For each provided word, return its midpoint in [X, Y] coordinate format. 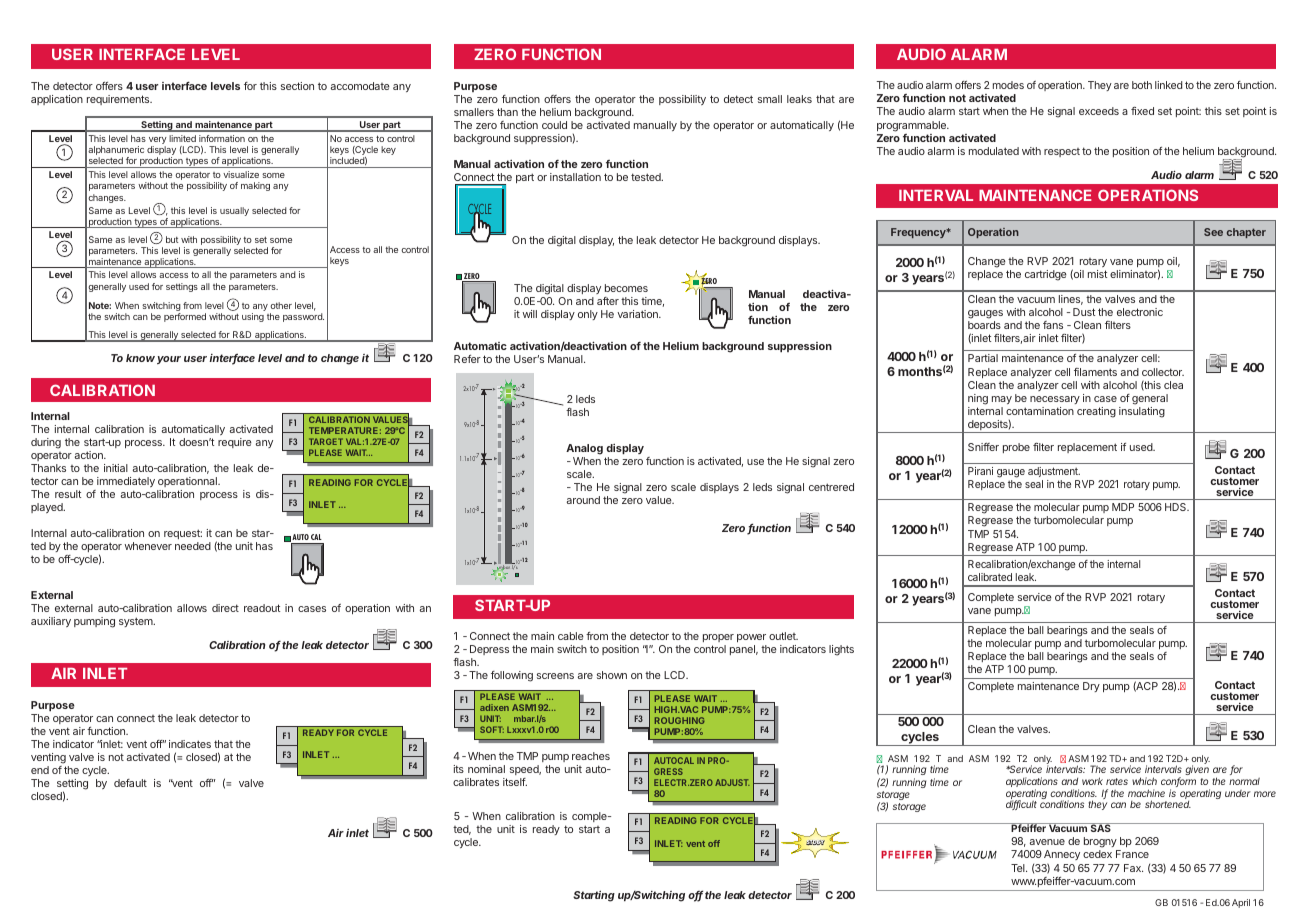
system [137, 622]
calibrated [990, 577]
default [130, 783]
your [169, 360]
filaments [1095, 372]
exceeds [1099, 111]
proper [718, 638]
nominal [486, 769]
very [158, 142]
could [554, 125]
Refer [467, 359]
